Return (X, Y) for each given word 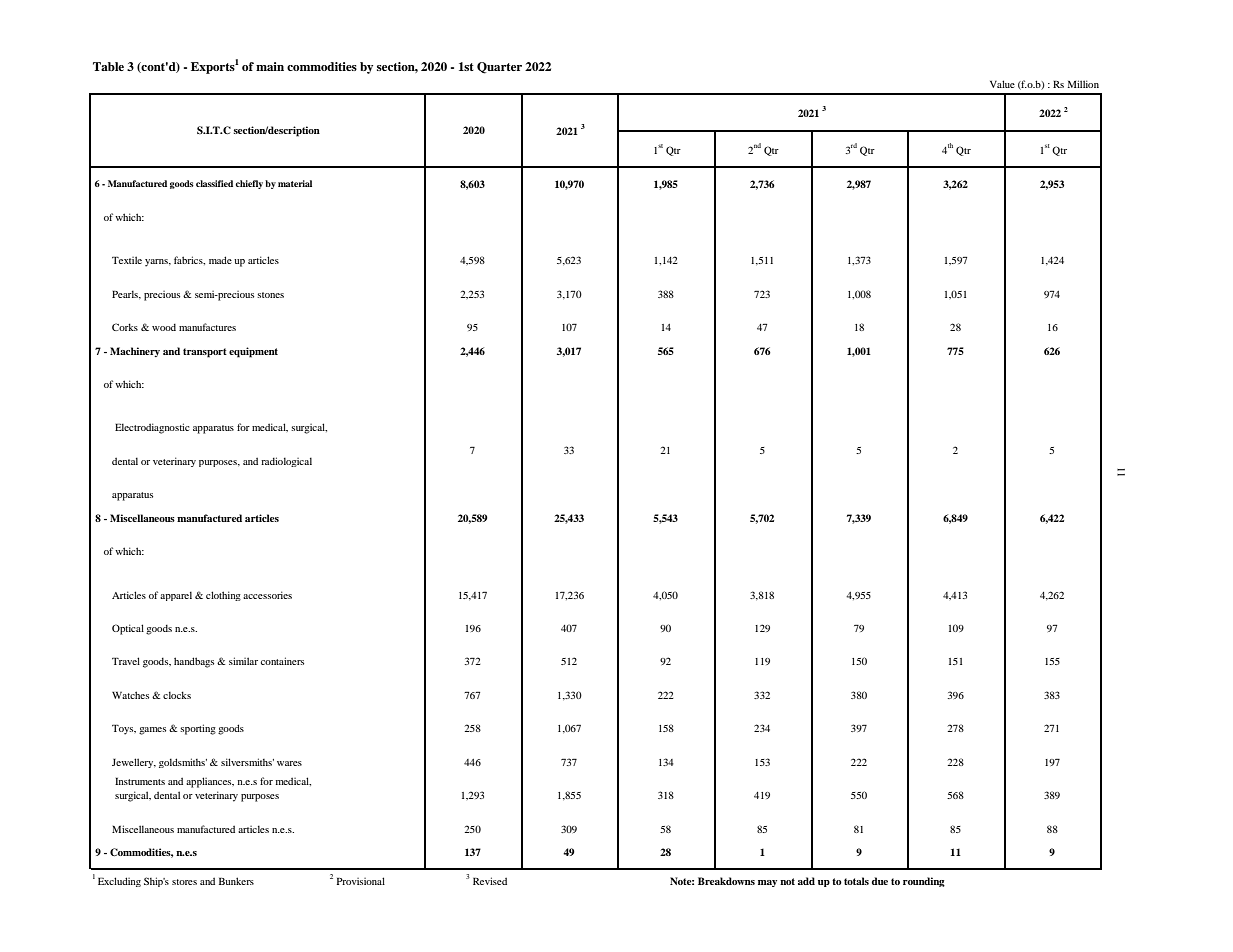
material (295, 183)
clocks (177, 695)
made (220, 260)
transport (205, 353)
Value (1002, 84)
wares (289, 763)
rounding (924, 882)
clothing (223, 596)
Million (1083, 84)
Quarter (499, 68)
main (270, 66)
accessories (267, 595)
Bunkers (236, 881)
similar (243, 661)
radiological (286, 462)
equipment (253, 352)
